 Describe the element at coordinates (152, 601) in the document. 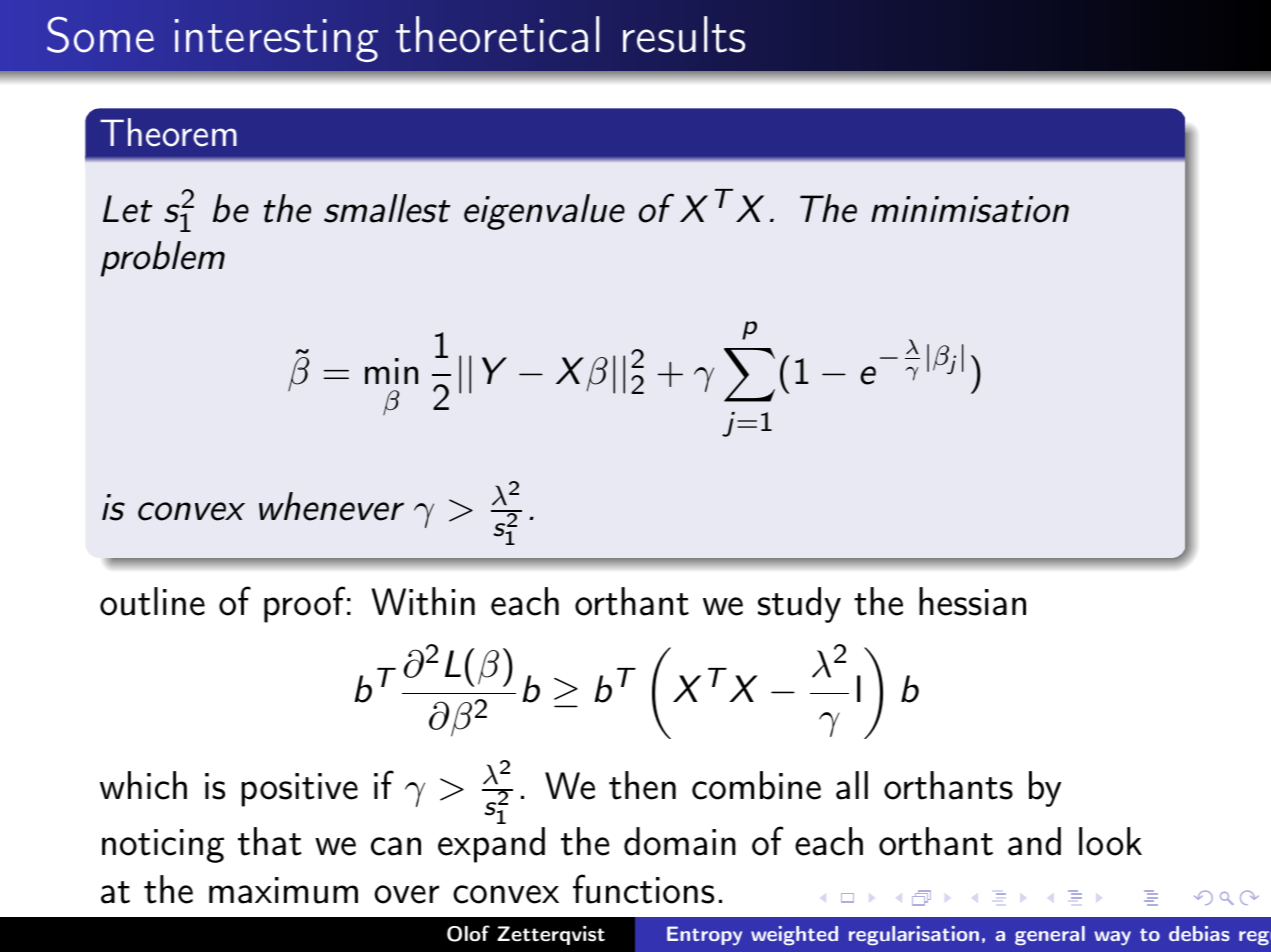

I see `outline` at that location.
